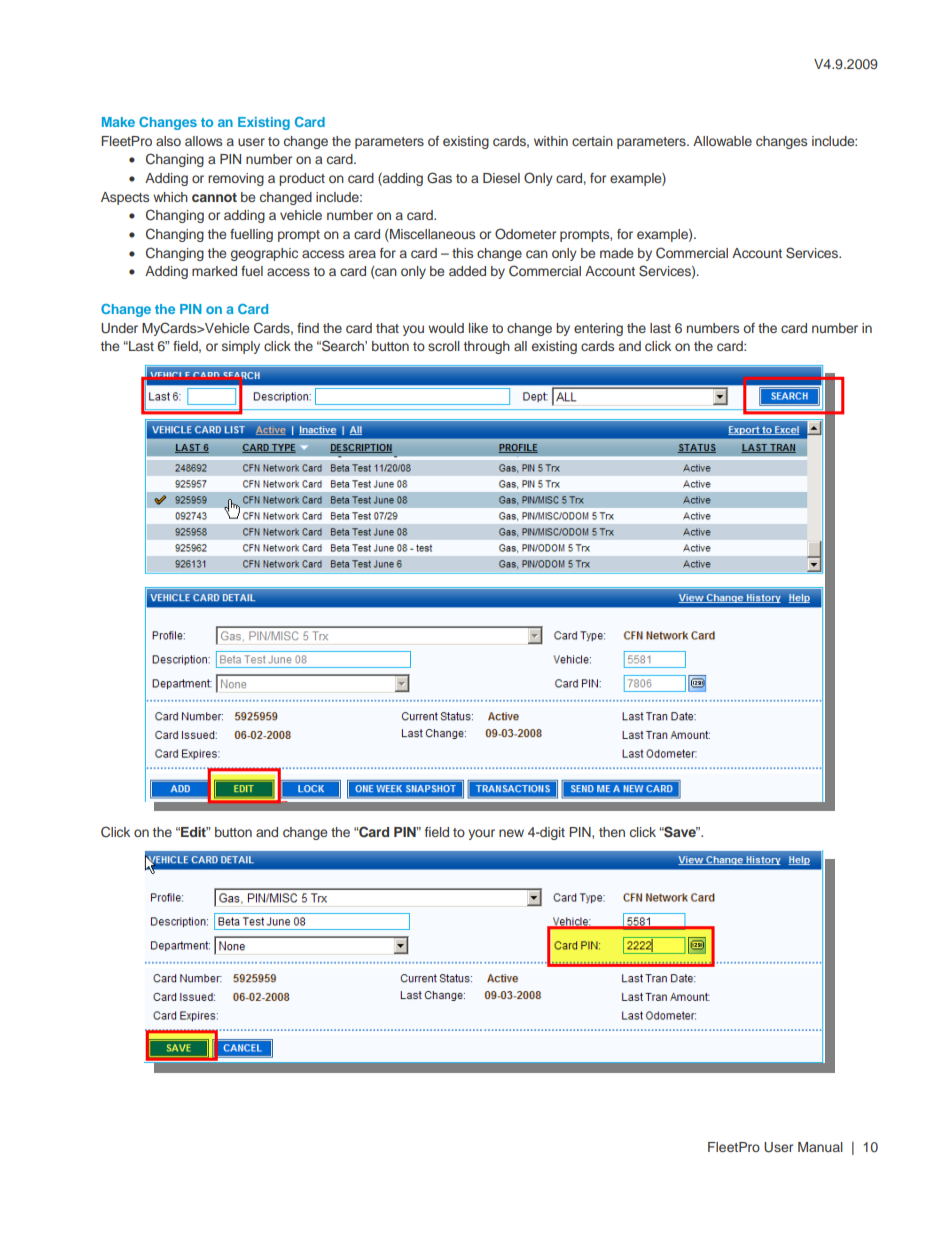  Describe the element at coordinates (439, 178) in the screenshot. I see `Gas` at that location.
